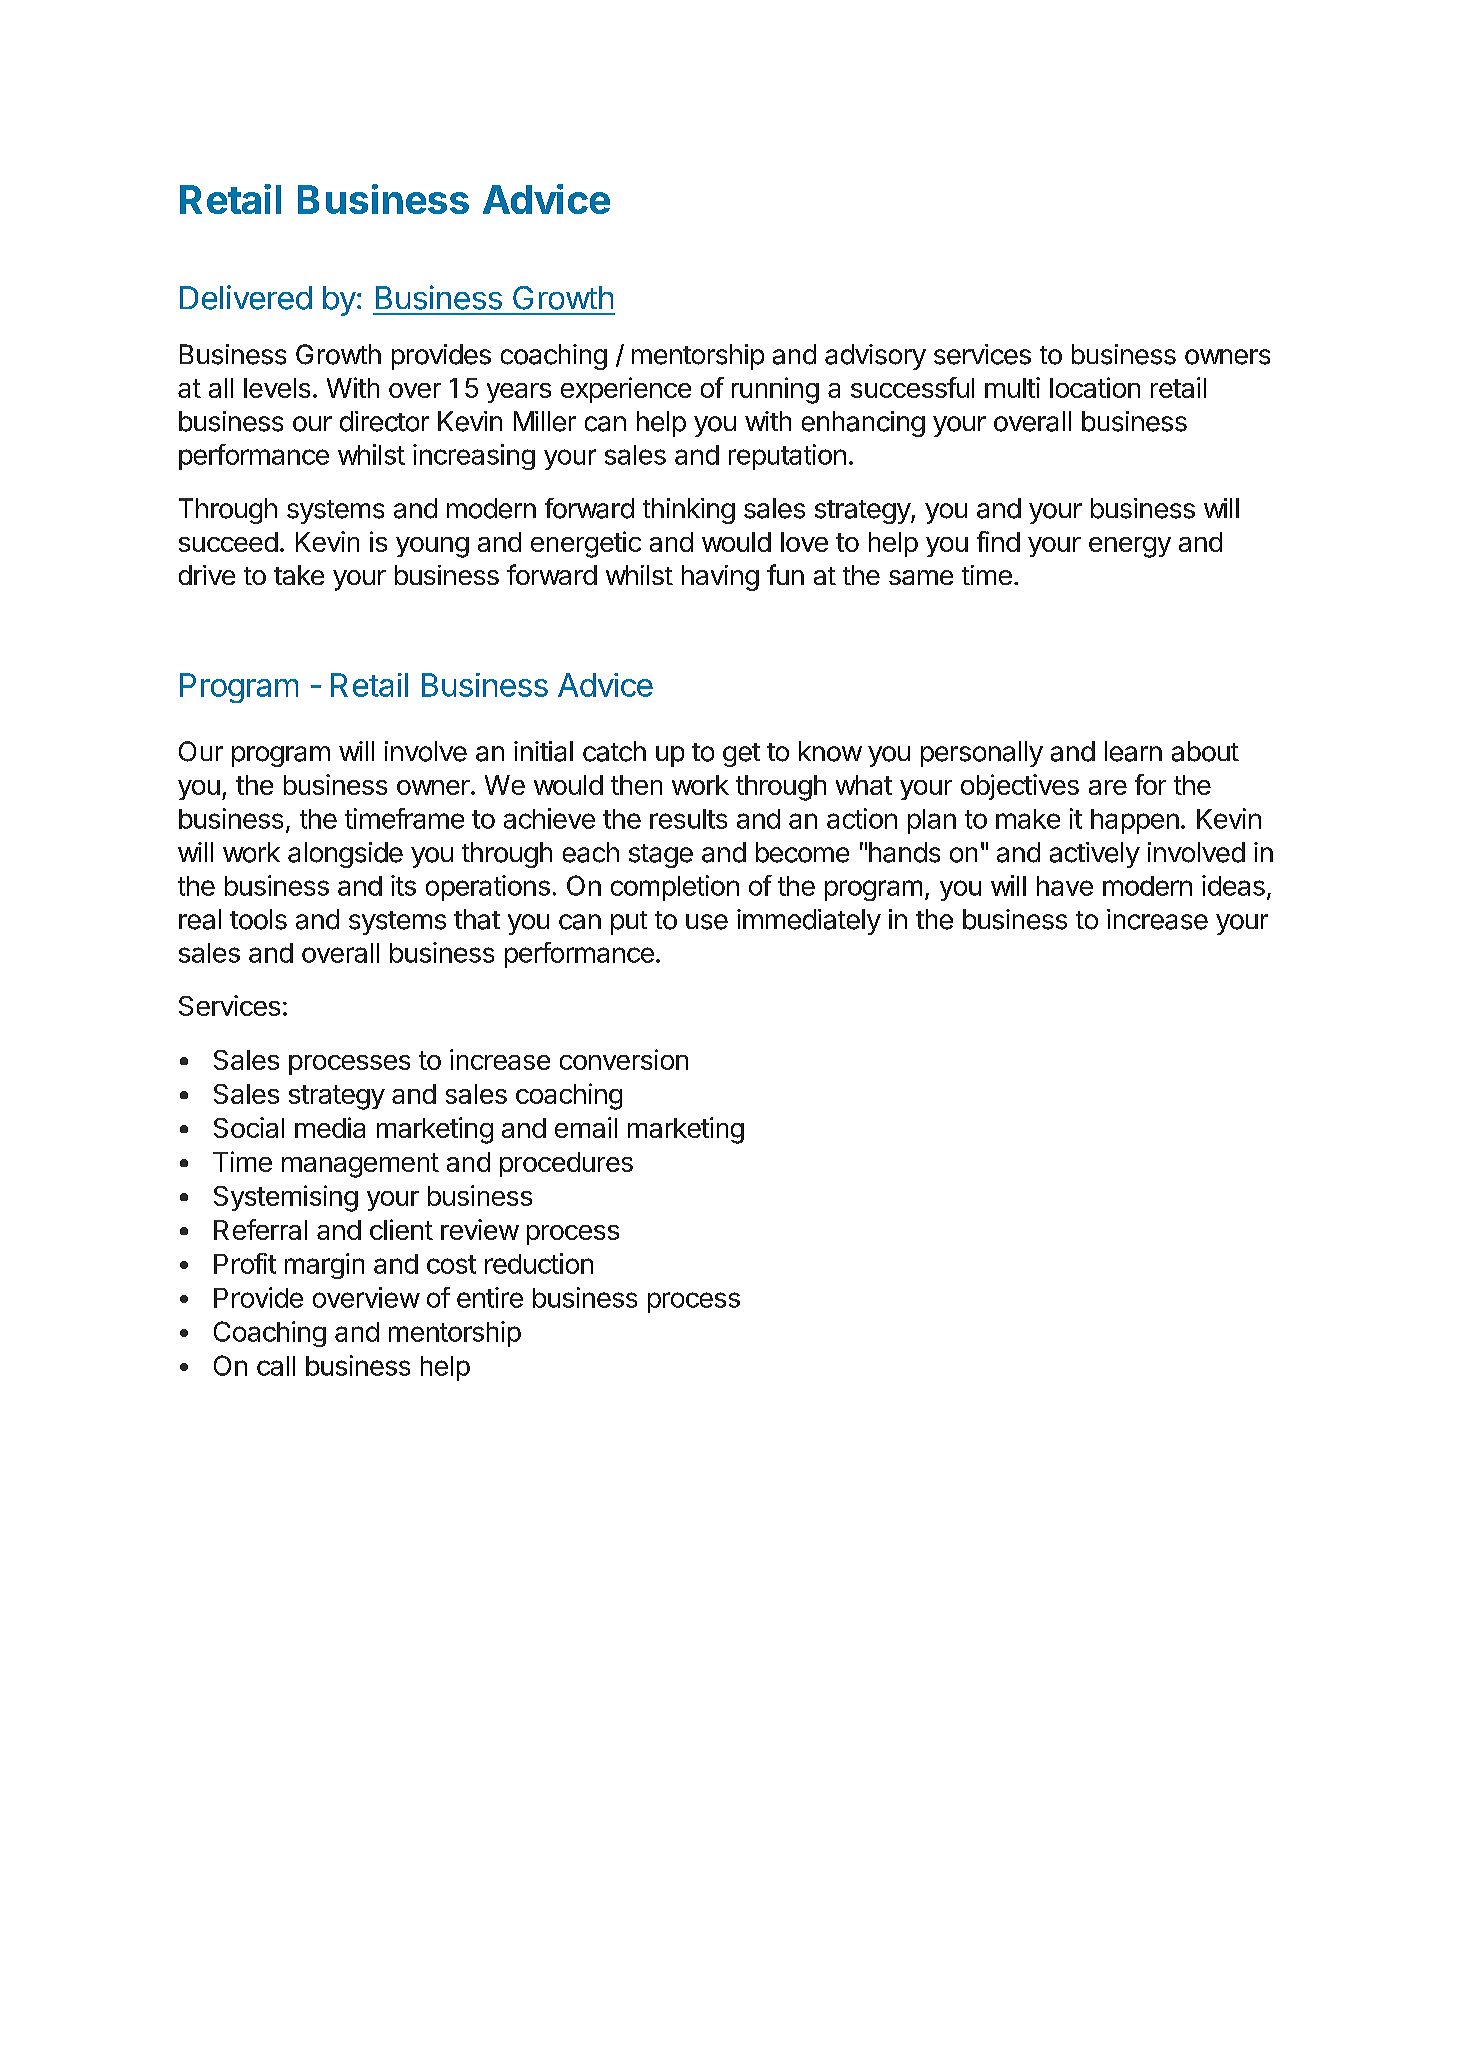 The image size is (1465, 2072). What do you see at coordinates (1095, 387) in the image?
I see `location` at bounding box center [1095, 387].
